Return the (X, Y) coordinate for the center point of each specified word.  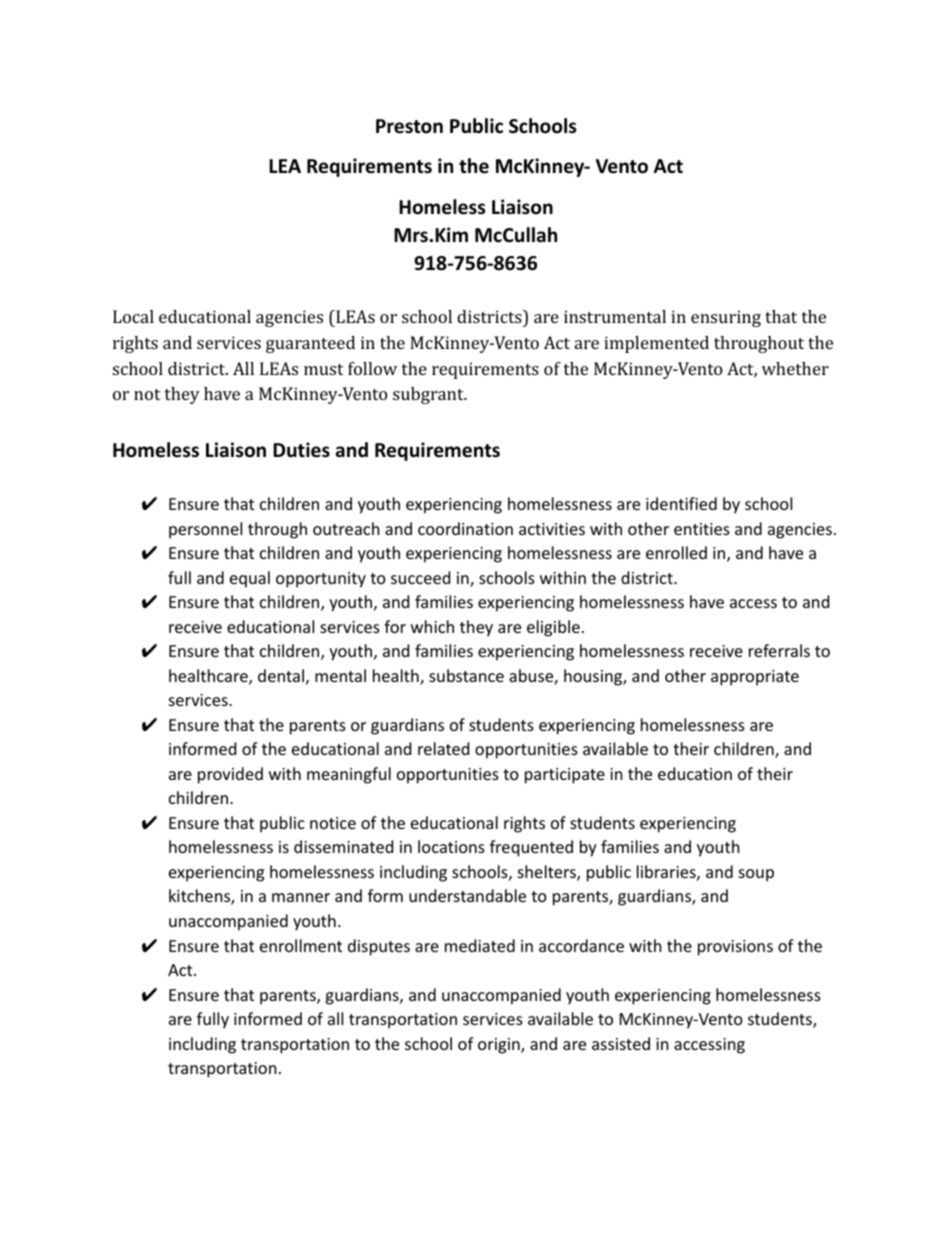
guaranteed (310, 344)
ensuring (726, 318)
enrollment (301, 945)
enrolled (676, 552)
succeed (420, 577)
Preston (409, 126)
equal (250, 579)
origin (500, 1046)
